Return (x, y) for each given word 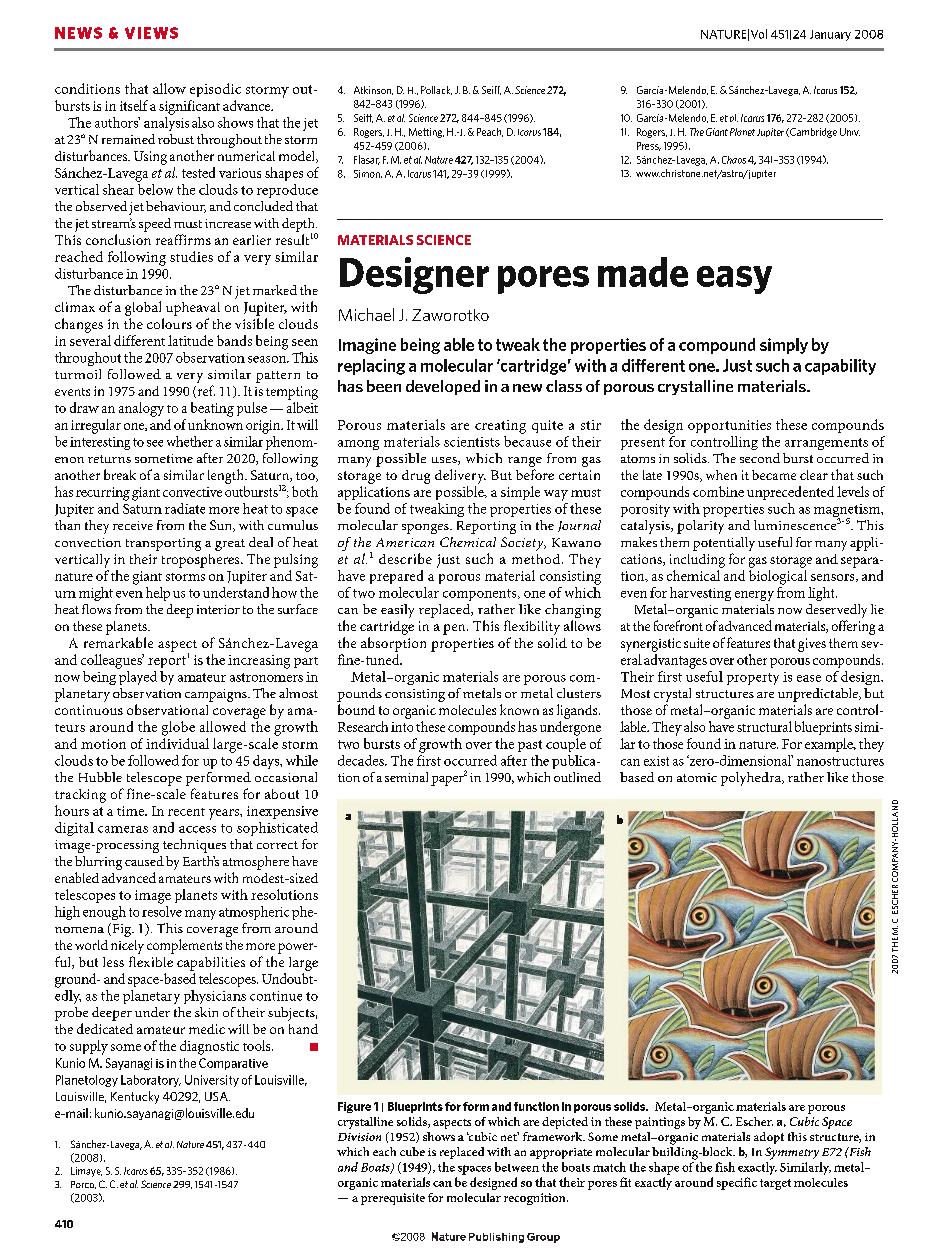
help (158, 594)
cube (412, 1151)
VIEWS (151, 33)
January (830, 35)
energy (754, 596)
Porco (83, 1185)
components (481, 595)
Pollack (436, 90)
